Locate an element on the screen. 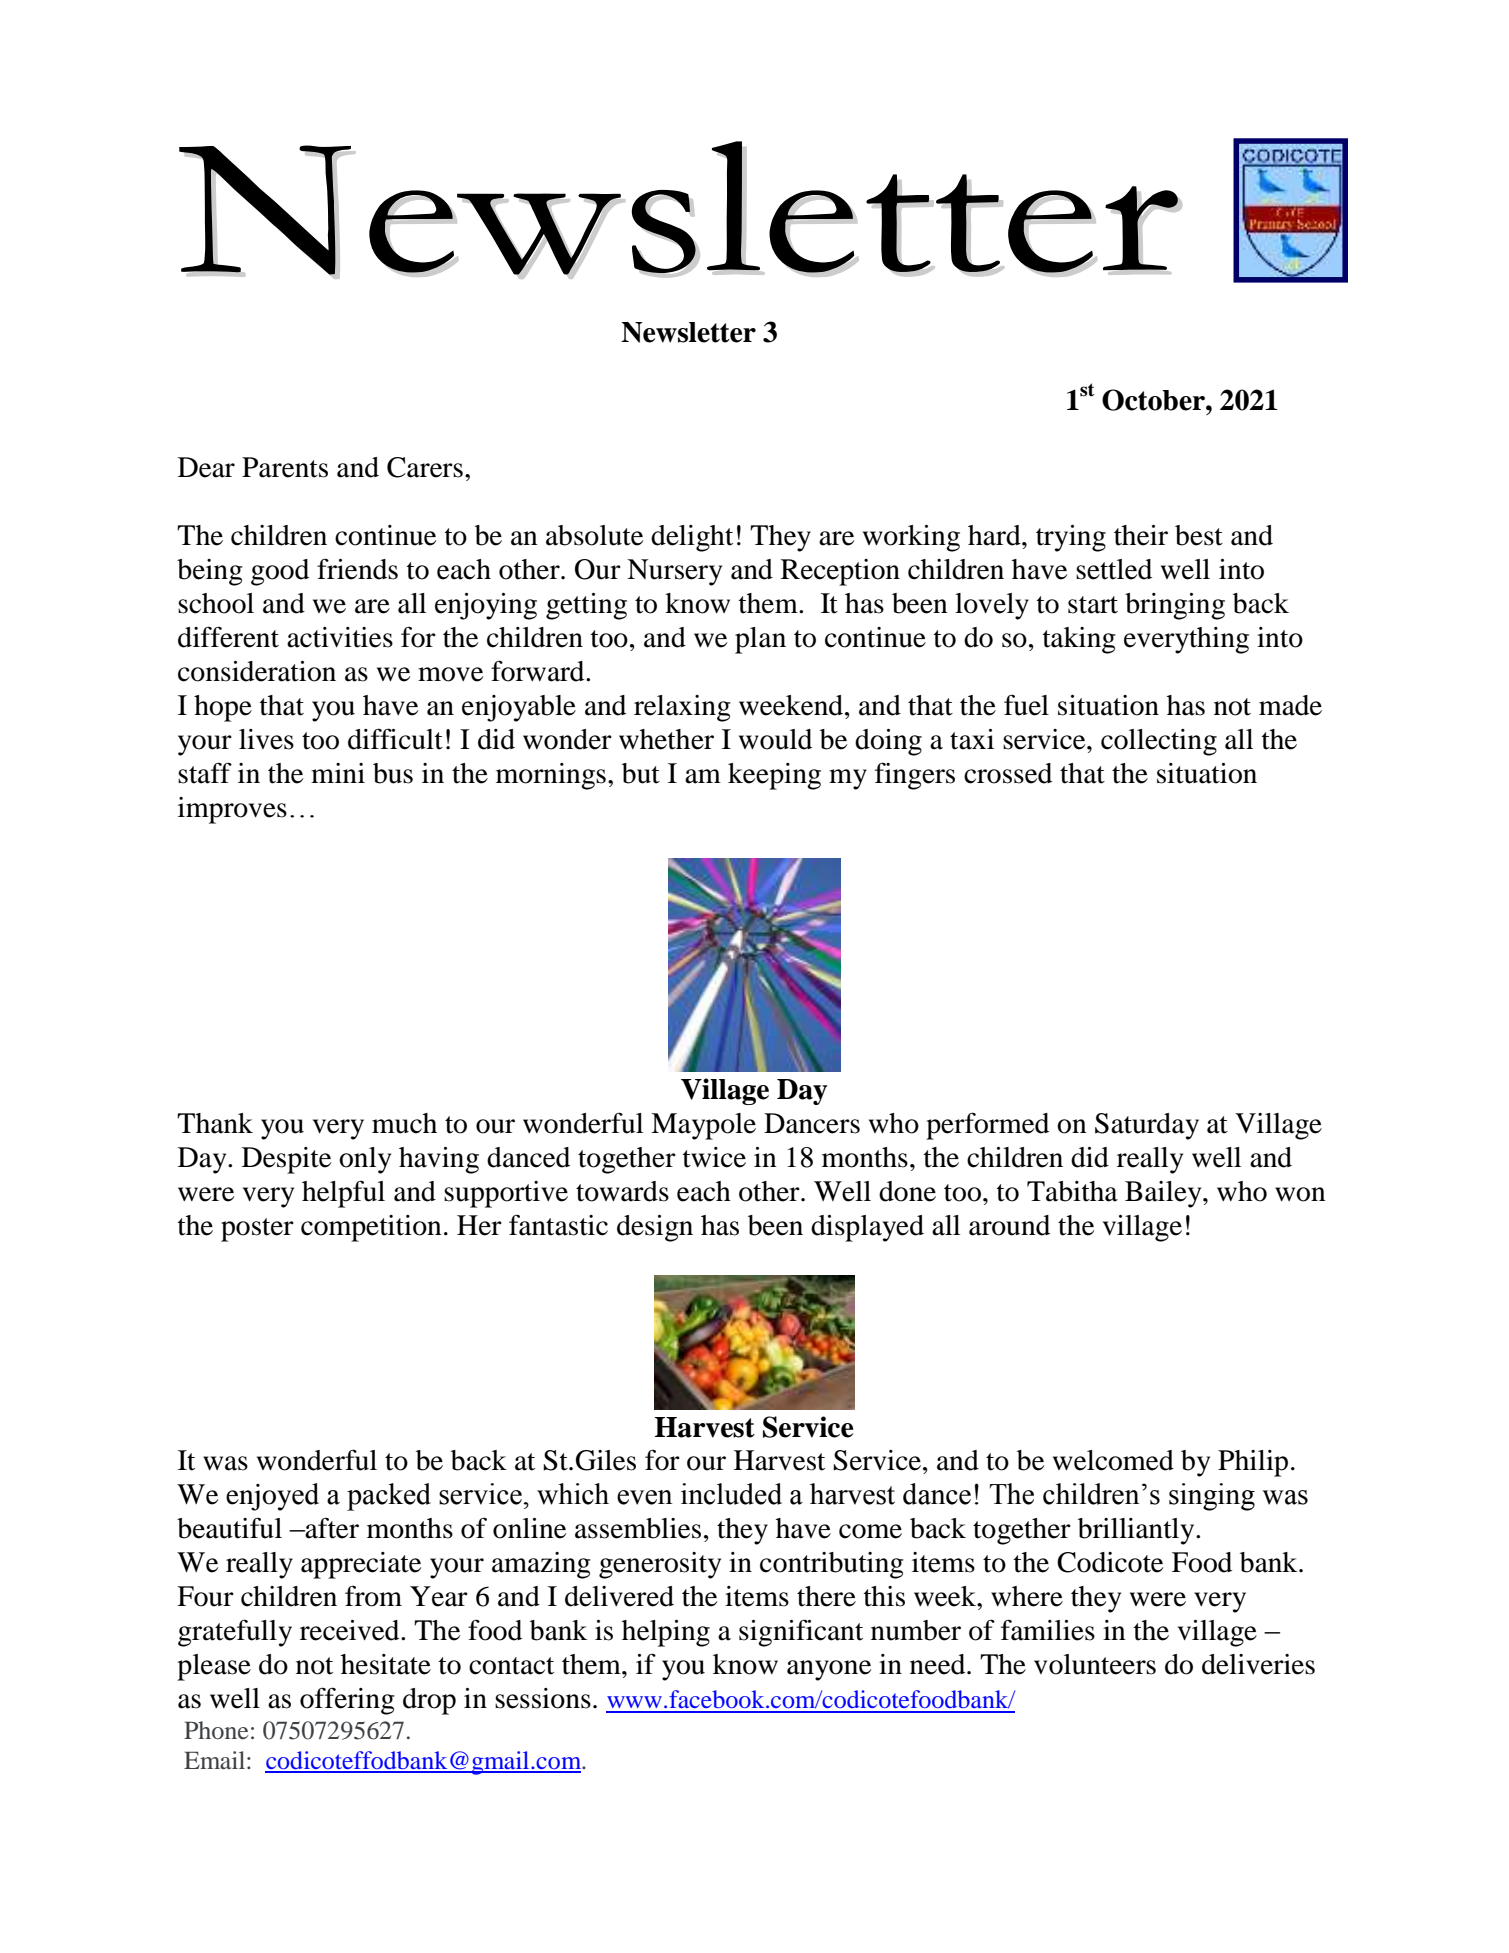 This screenshot has width=1509, height=1953. collecting is located at coordinates (1159, 742).
